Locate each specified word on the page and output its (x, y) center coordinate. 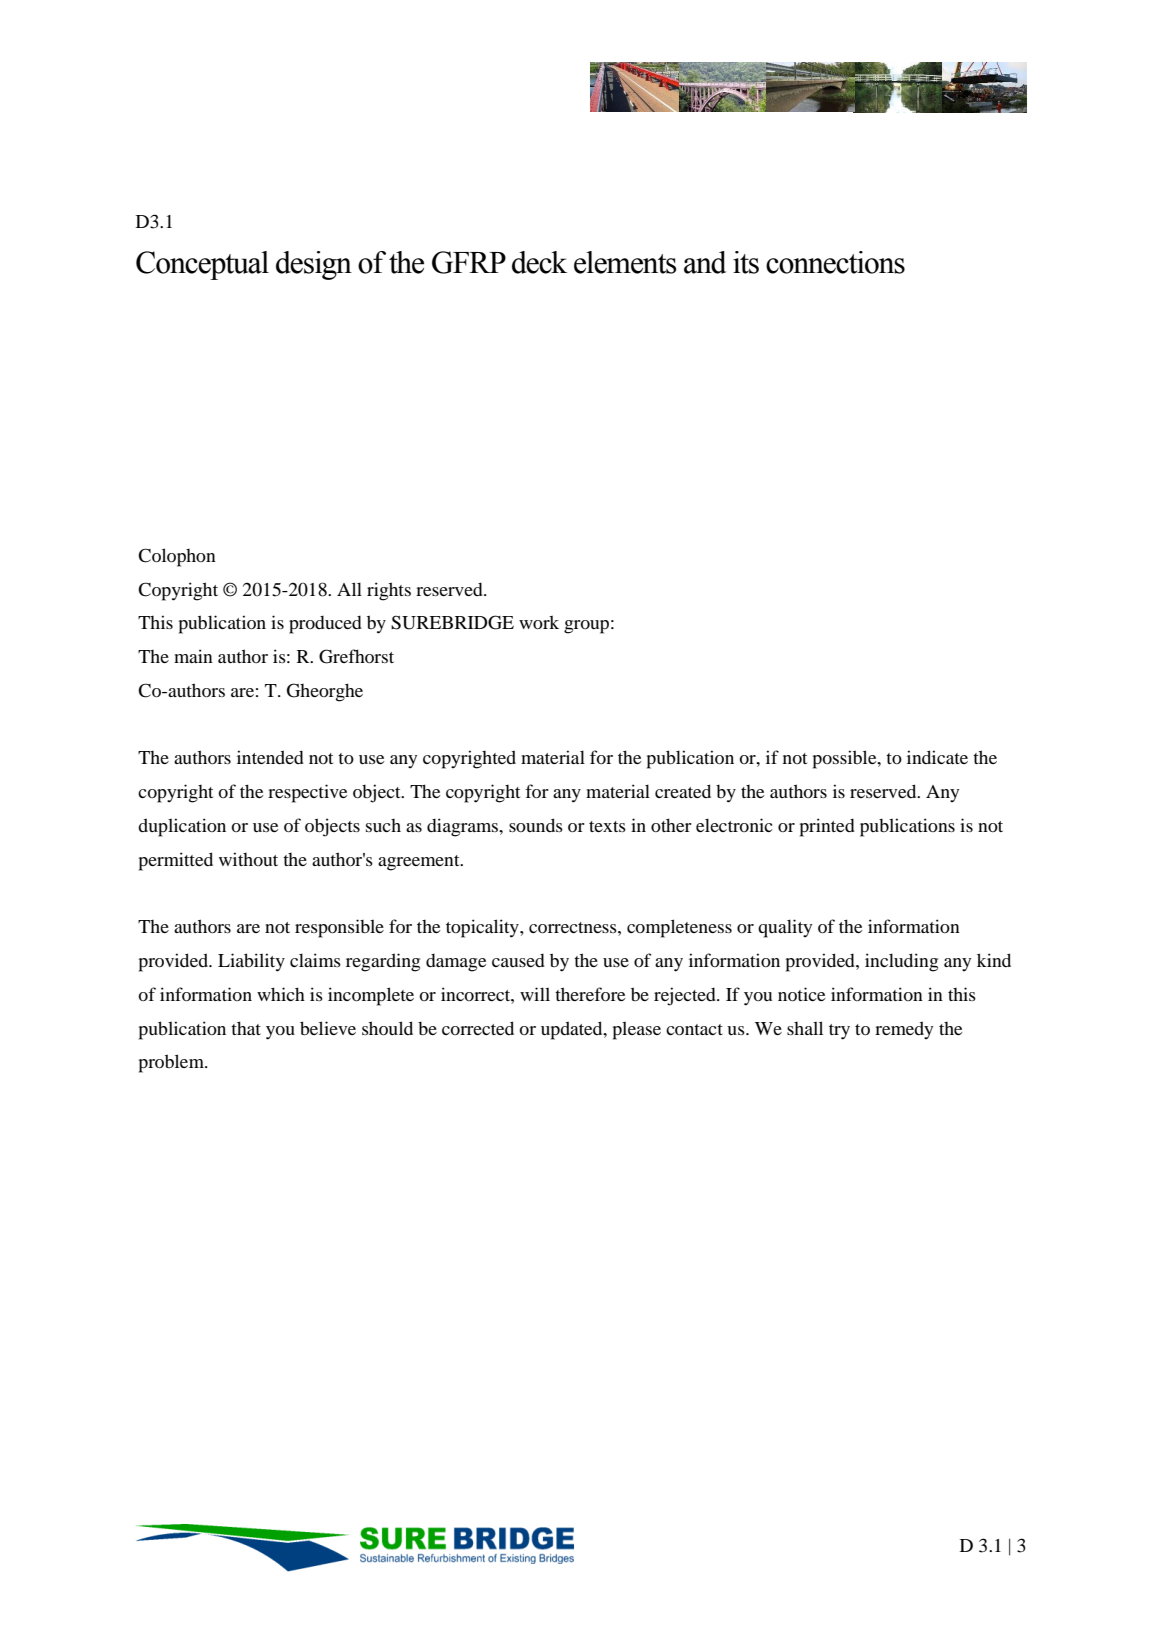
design (314, 265)
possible (846, 759)
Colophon (177, 557)
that (246, 1028)
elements (625, 262)
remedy (904, 1030)
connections (835, 262)
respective (307, 793)
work (539, 622)
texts (607, 826)
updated (573, 1030)
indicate (937, 757)
